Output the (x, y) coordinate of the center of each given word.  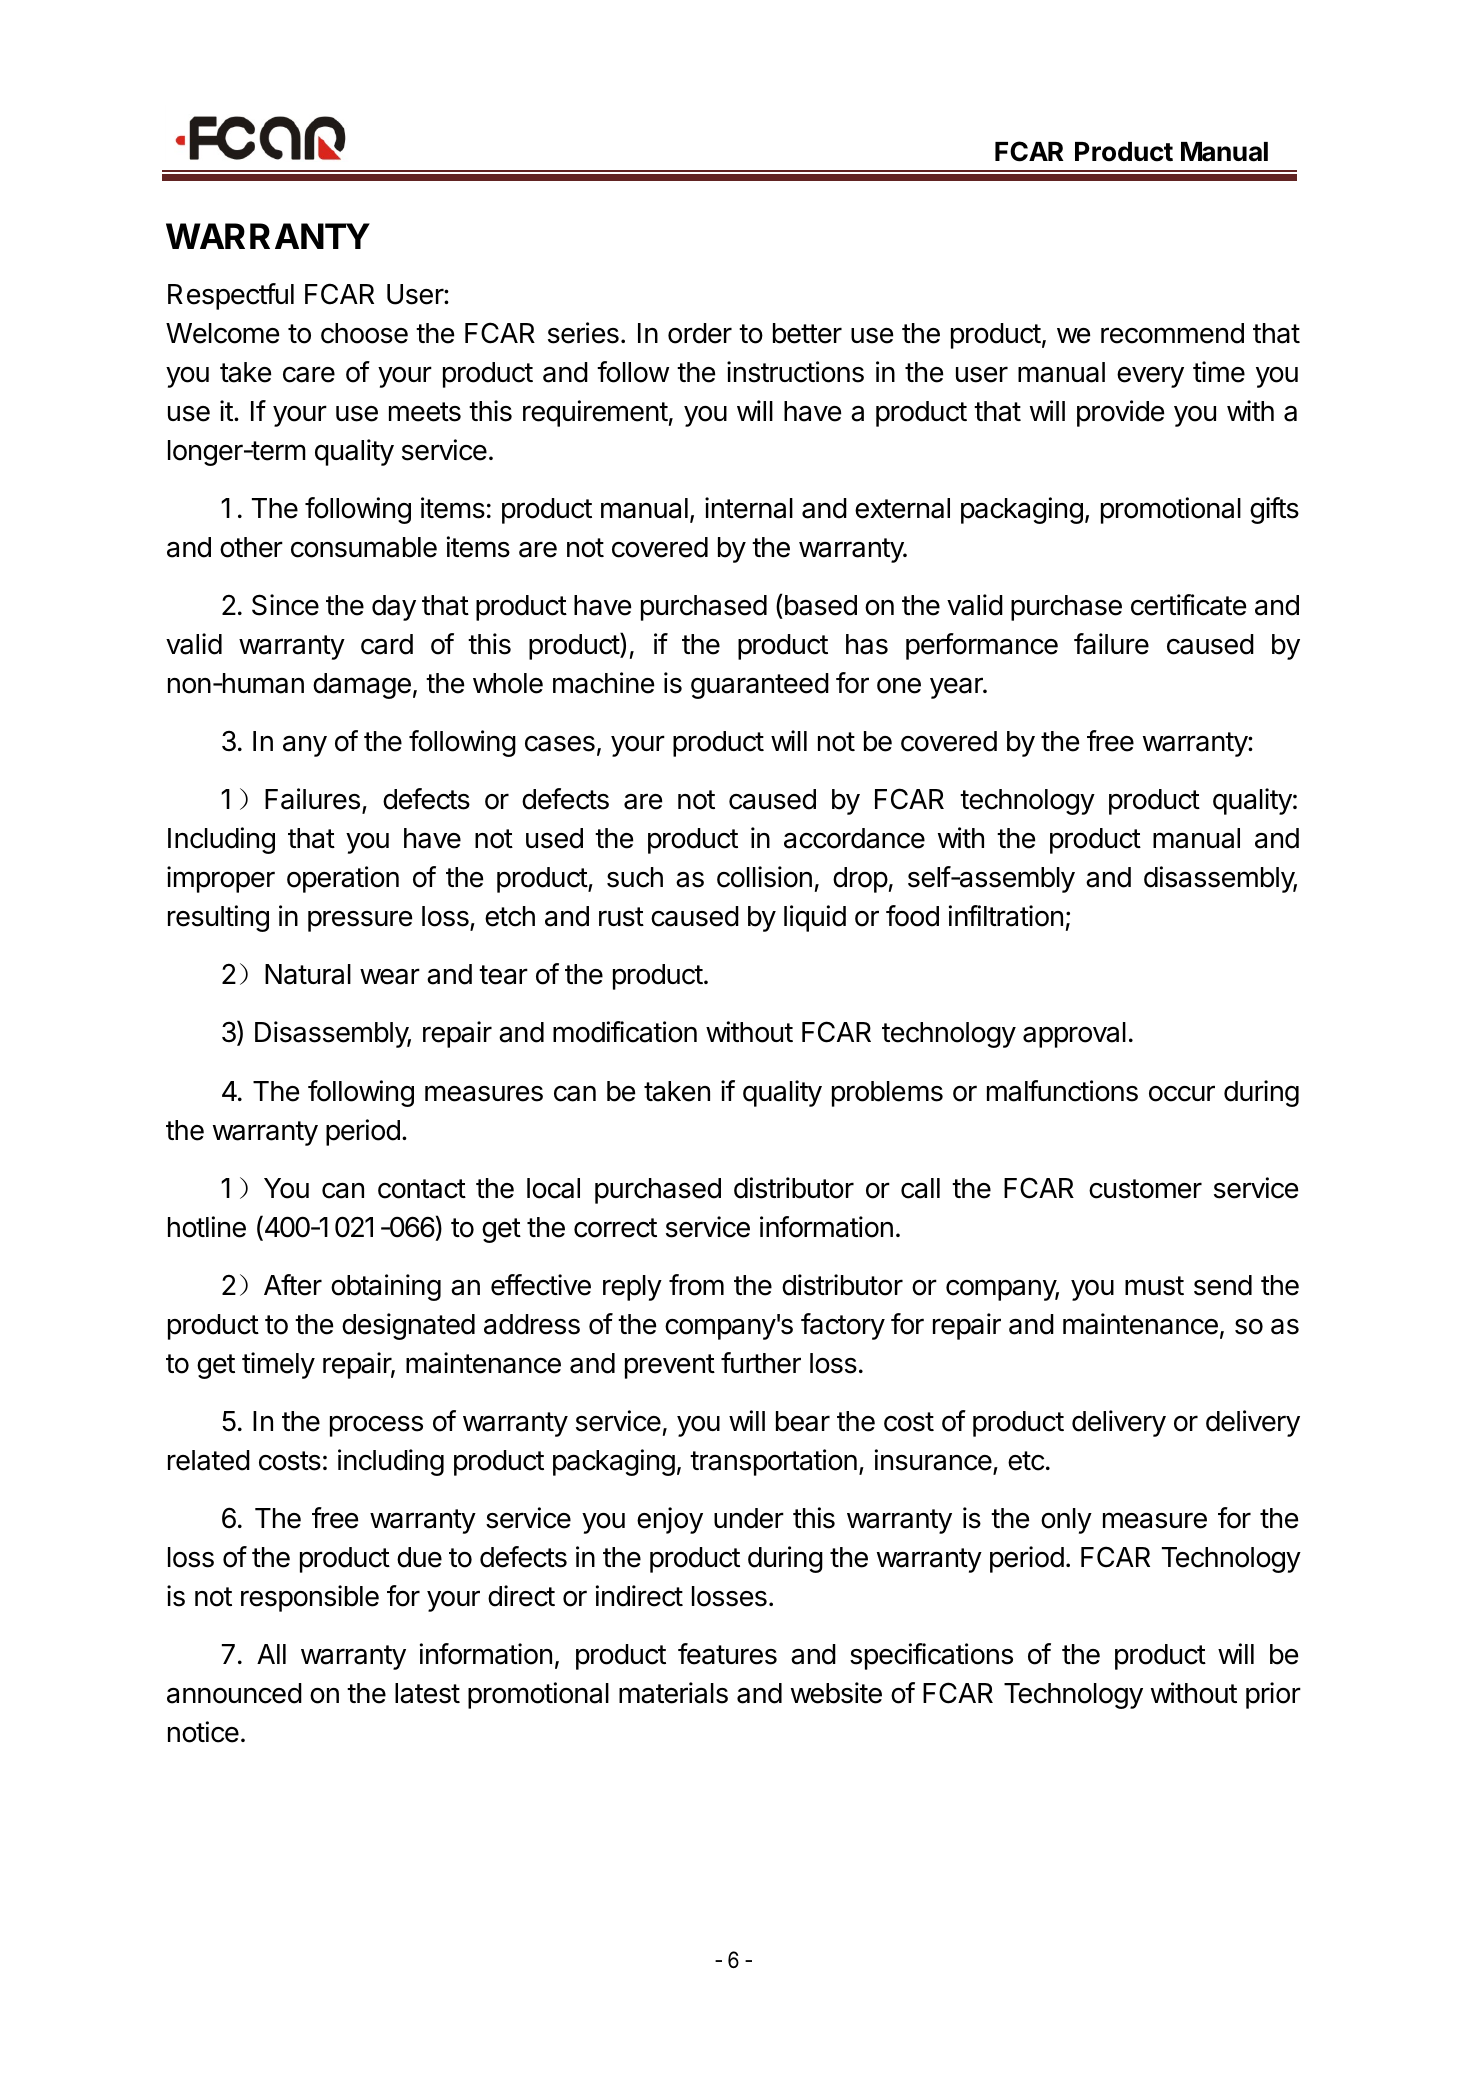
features (727, 1654)
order (700, 333)
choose (364, 333)
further (761, 1363)
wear (390, 976)
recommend (1172, 333)
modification (625, 1032)
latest (427, 1693)
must (1154, 1286)
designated (408, 1326)
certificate (1188, 605)
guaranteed (760, 686)
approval (1074, 1035)
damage (362, 686)
